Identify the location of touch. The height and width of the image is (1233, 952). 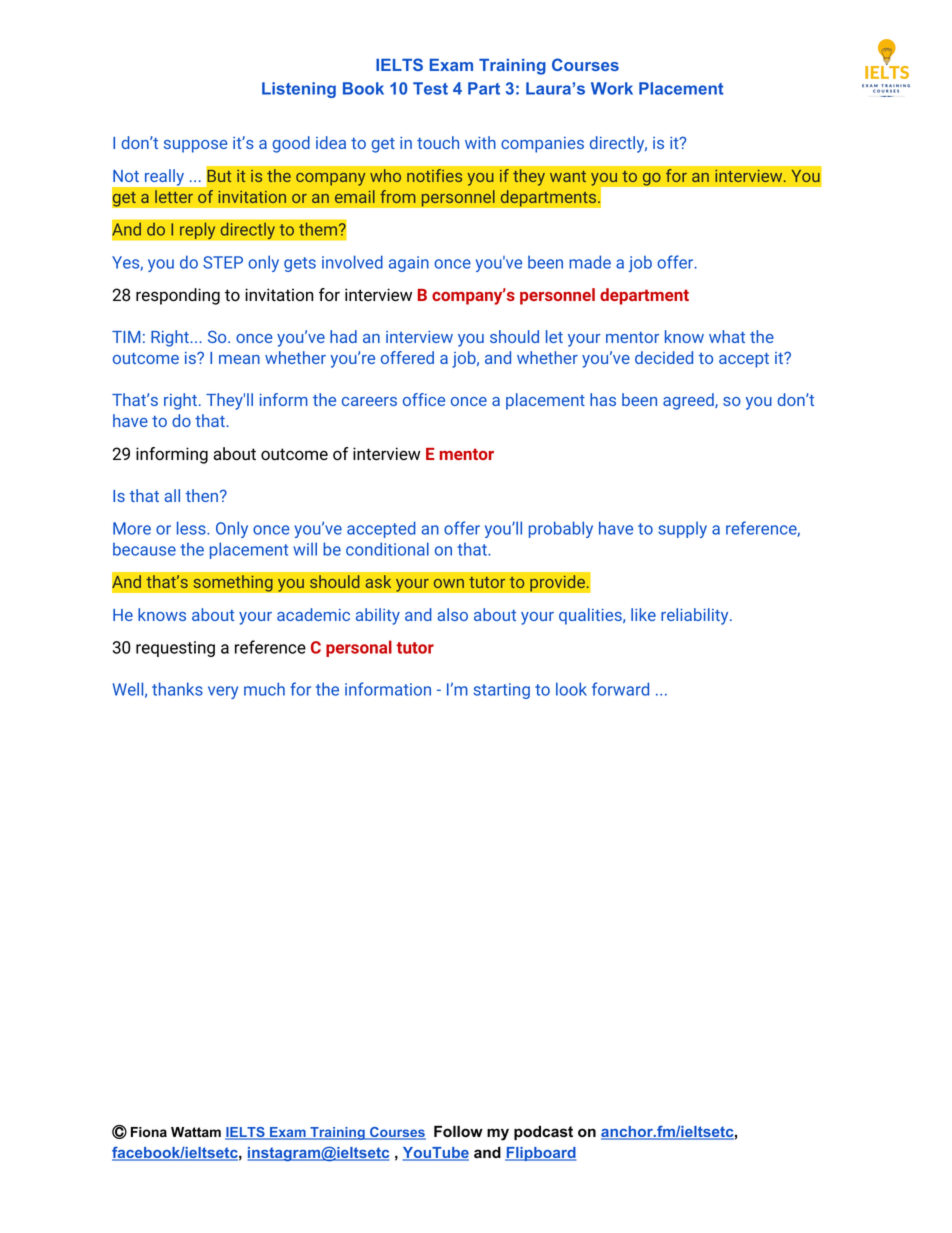
(438, 142).
